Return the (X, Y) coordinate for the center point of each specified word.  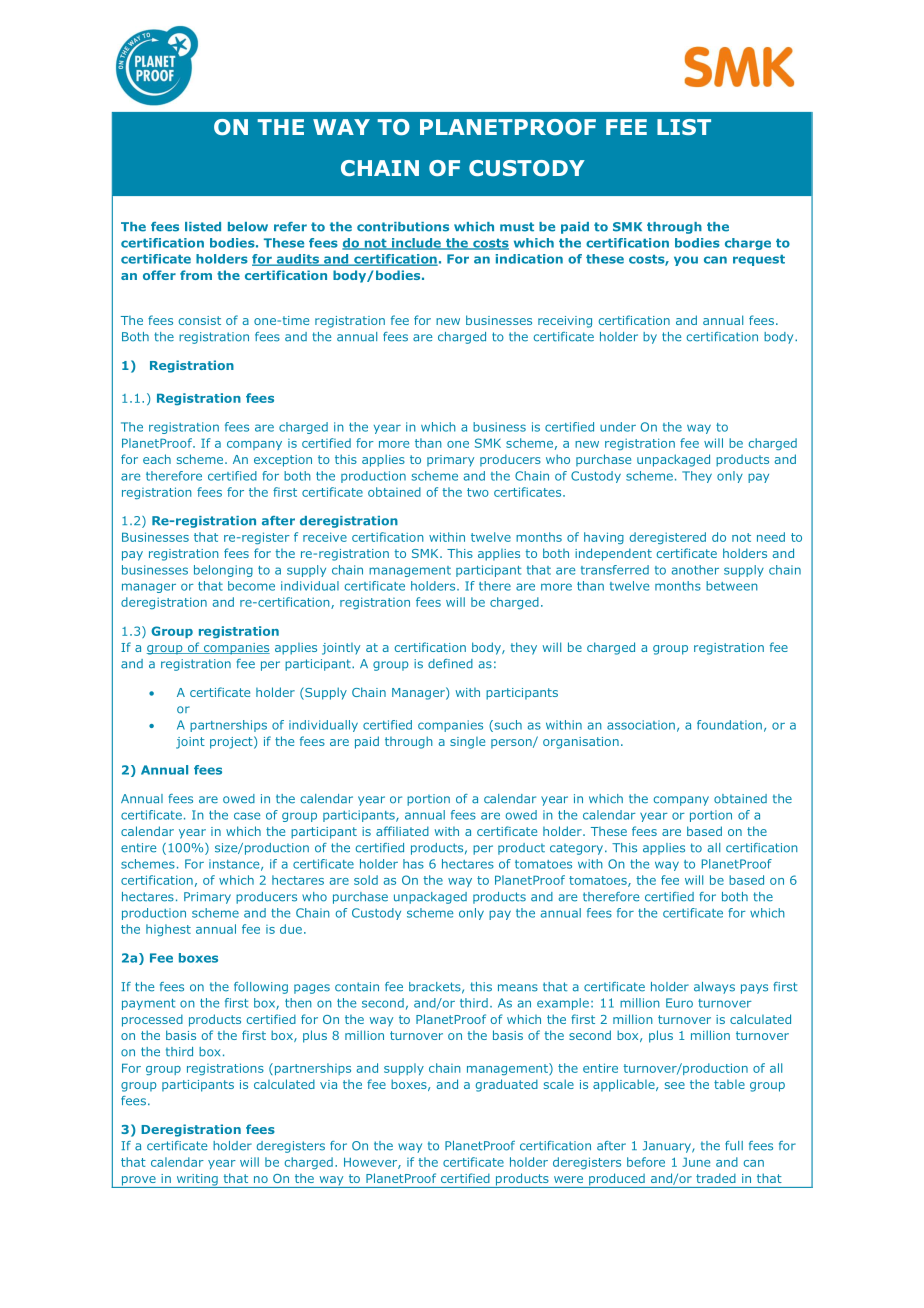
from (196, 275)
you (686, 261)
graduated (507, 1085)
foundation (729, 725)
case (247, 816)
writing (197, 1181)
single (467, 743)
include (416, 244)
